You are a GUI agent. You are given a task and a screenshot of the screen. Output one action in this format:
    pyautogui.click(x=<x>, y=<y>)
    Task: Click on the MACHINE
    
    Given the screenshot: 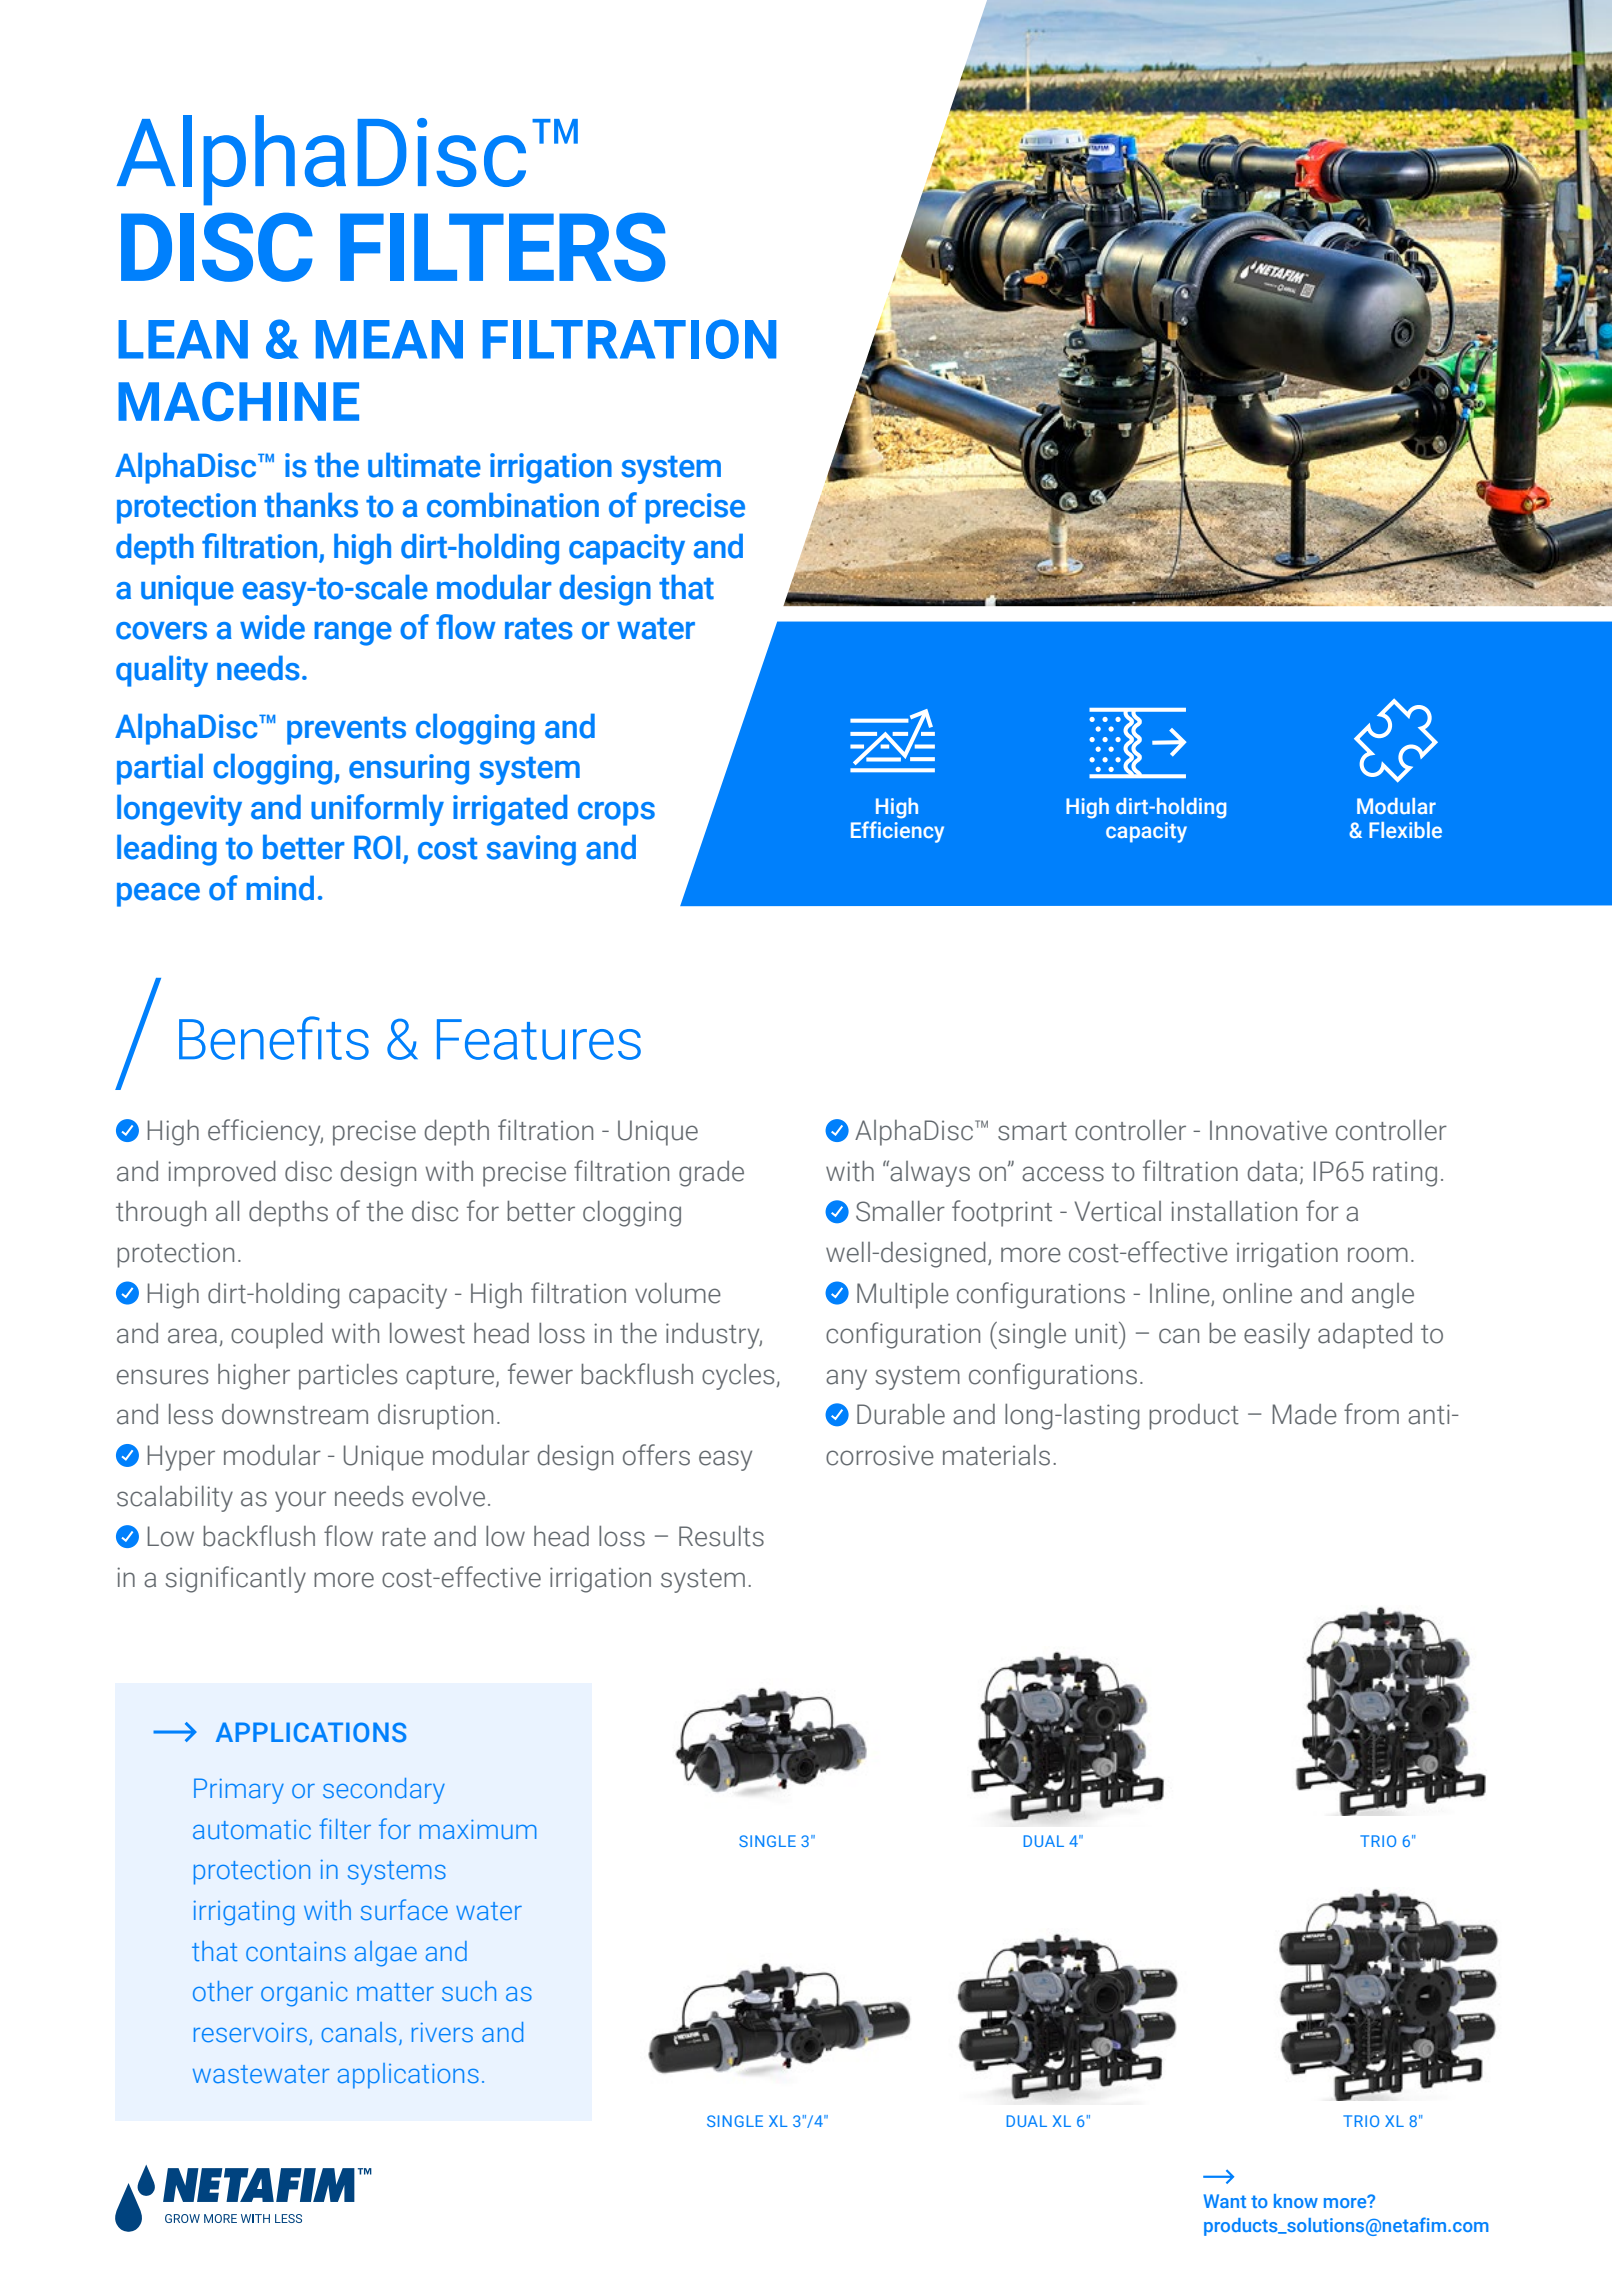 What is the action you would take?
    pyautogui.click(x=238, y=401)
